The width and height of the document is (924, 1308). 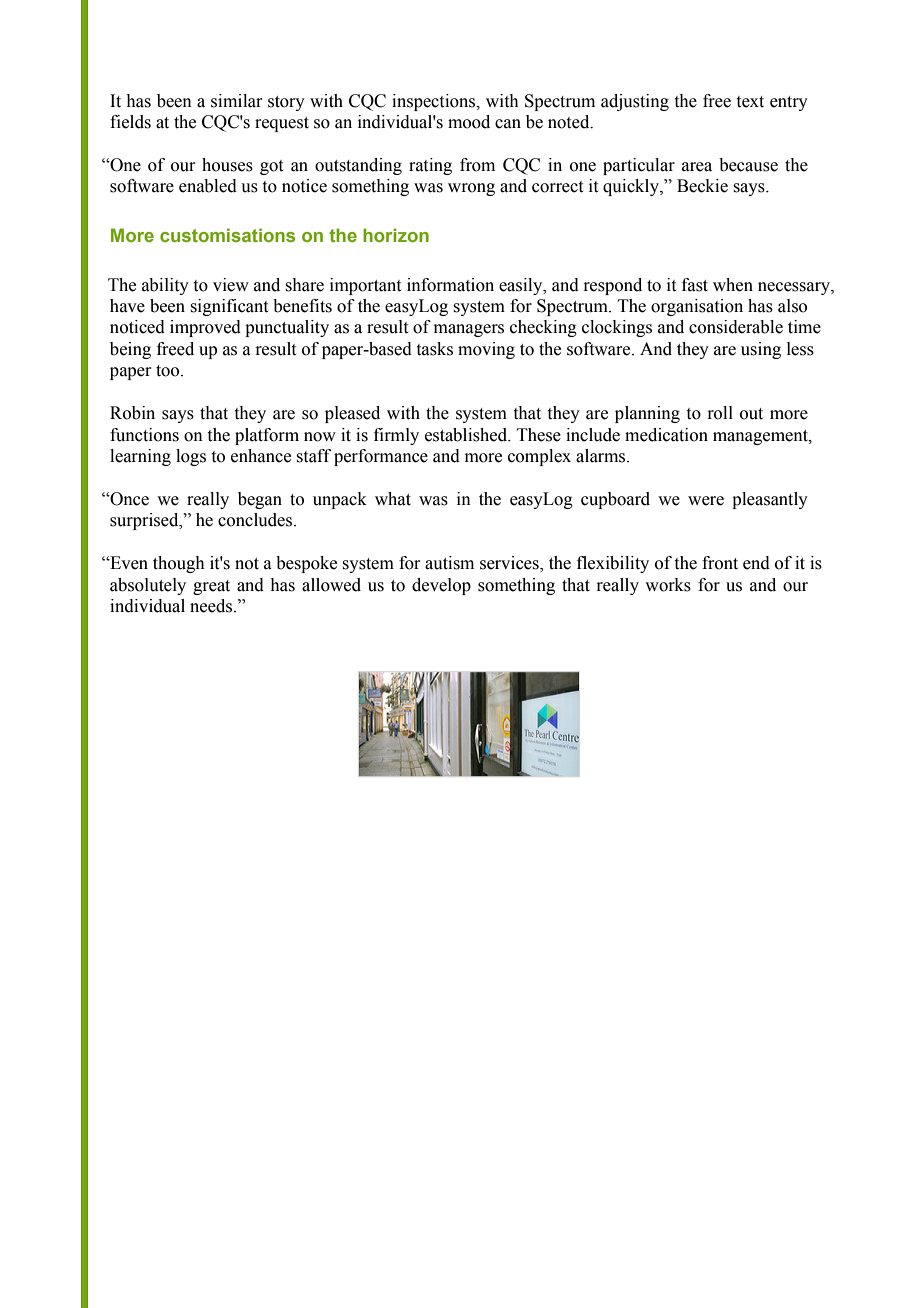 What do you see at coordinates (539, 457) in the document?
I see `complex` at bounding box center [539, 457].
